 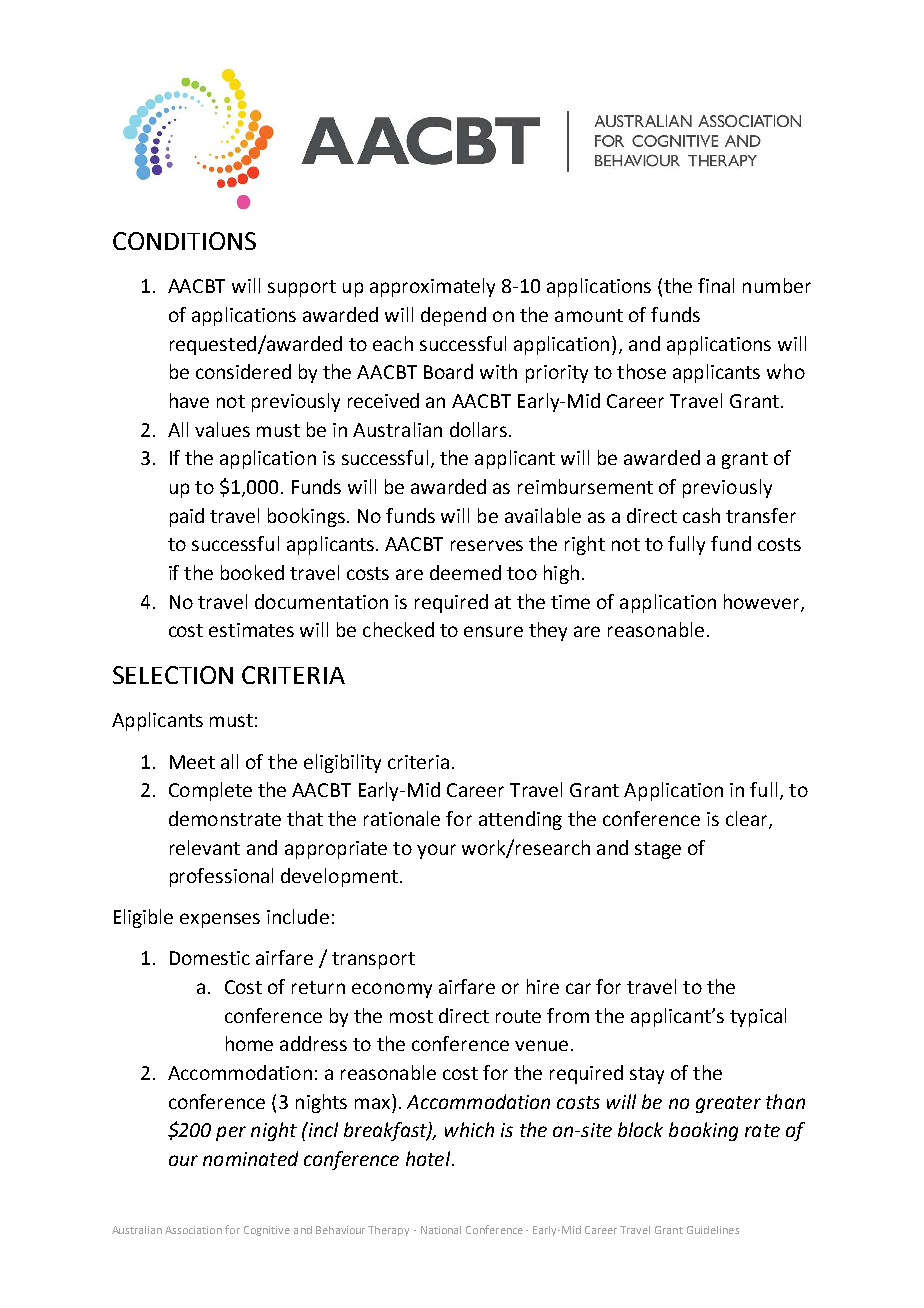 I want to click on Meet, so click(x=192, y=762).
